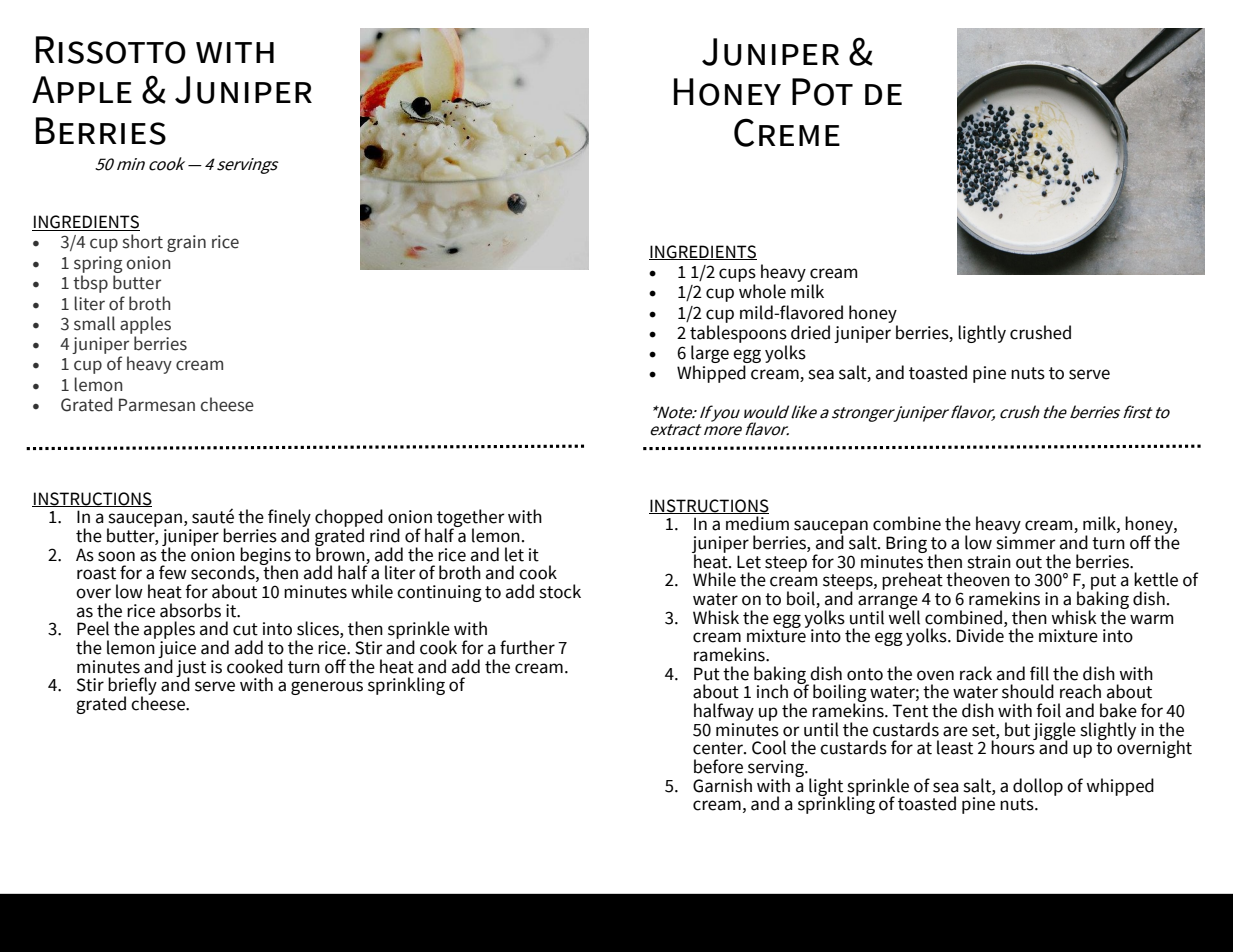 The width and height of the screenshot is (1233, 952). What do you see at coordinates (132, 687) in the screenshot?
I see `briefly` at bounding box center [132, 687].
